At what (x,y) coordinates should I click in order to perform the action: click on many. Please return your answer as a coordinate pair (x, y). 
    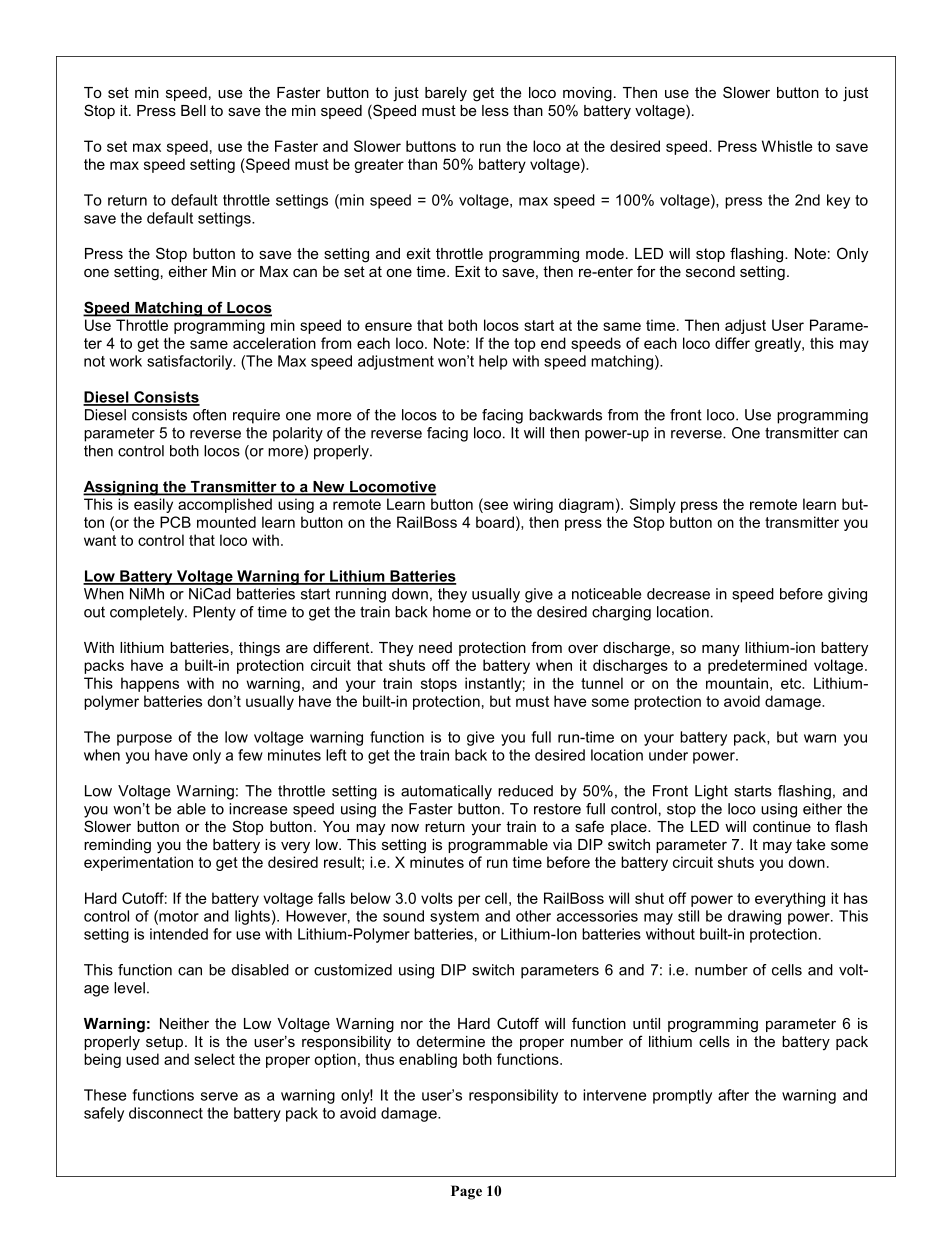
    Looking at the image, I should click on (721, 650).
